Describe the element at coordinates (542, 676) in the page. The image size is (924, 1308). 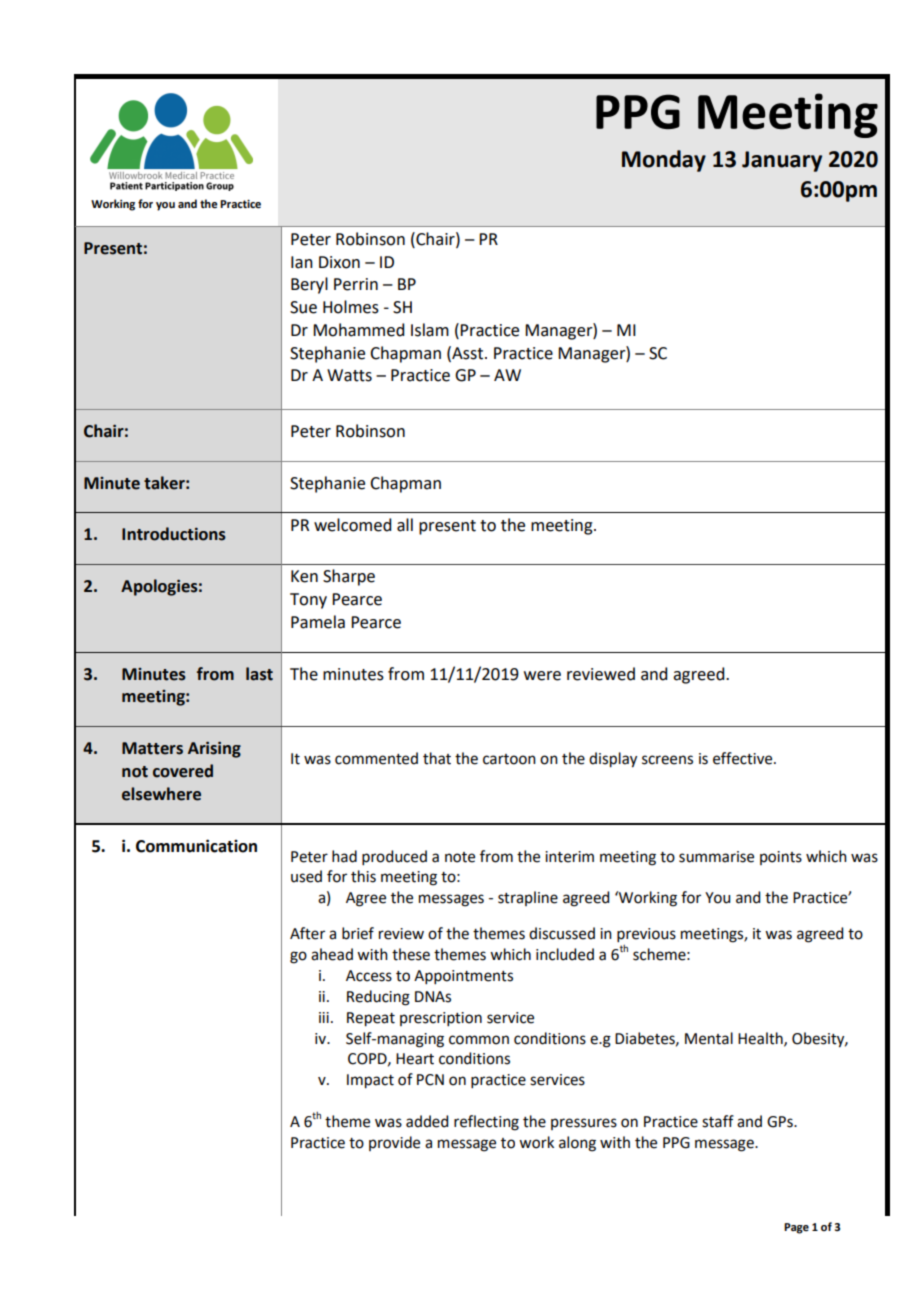
I see `were` at that location.
